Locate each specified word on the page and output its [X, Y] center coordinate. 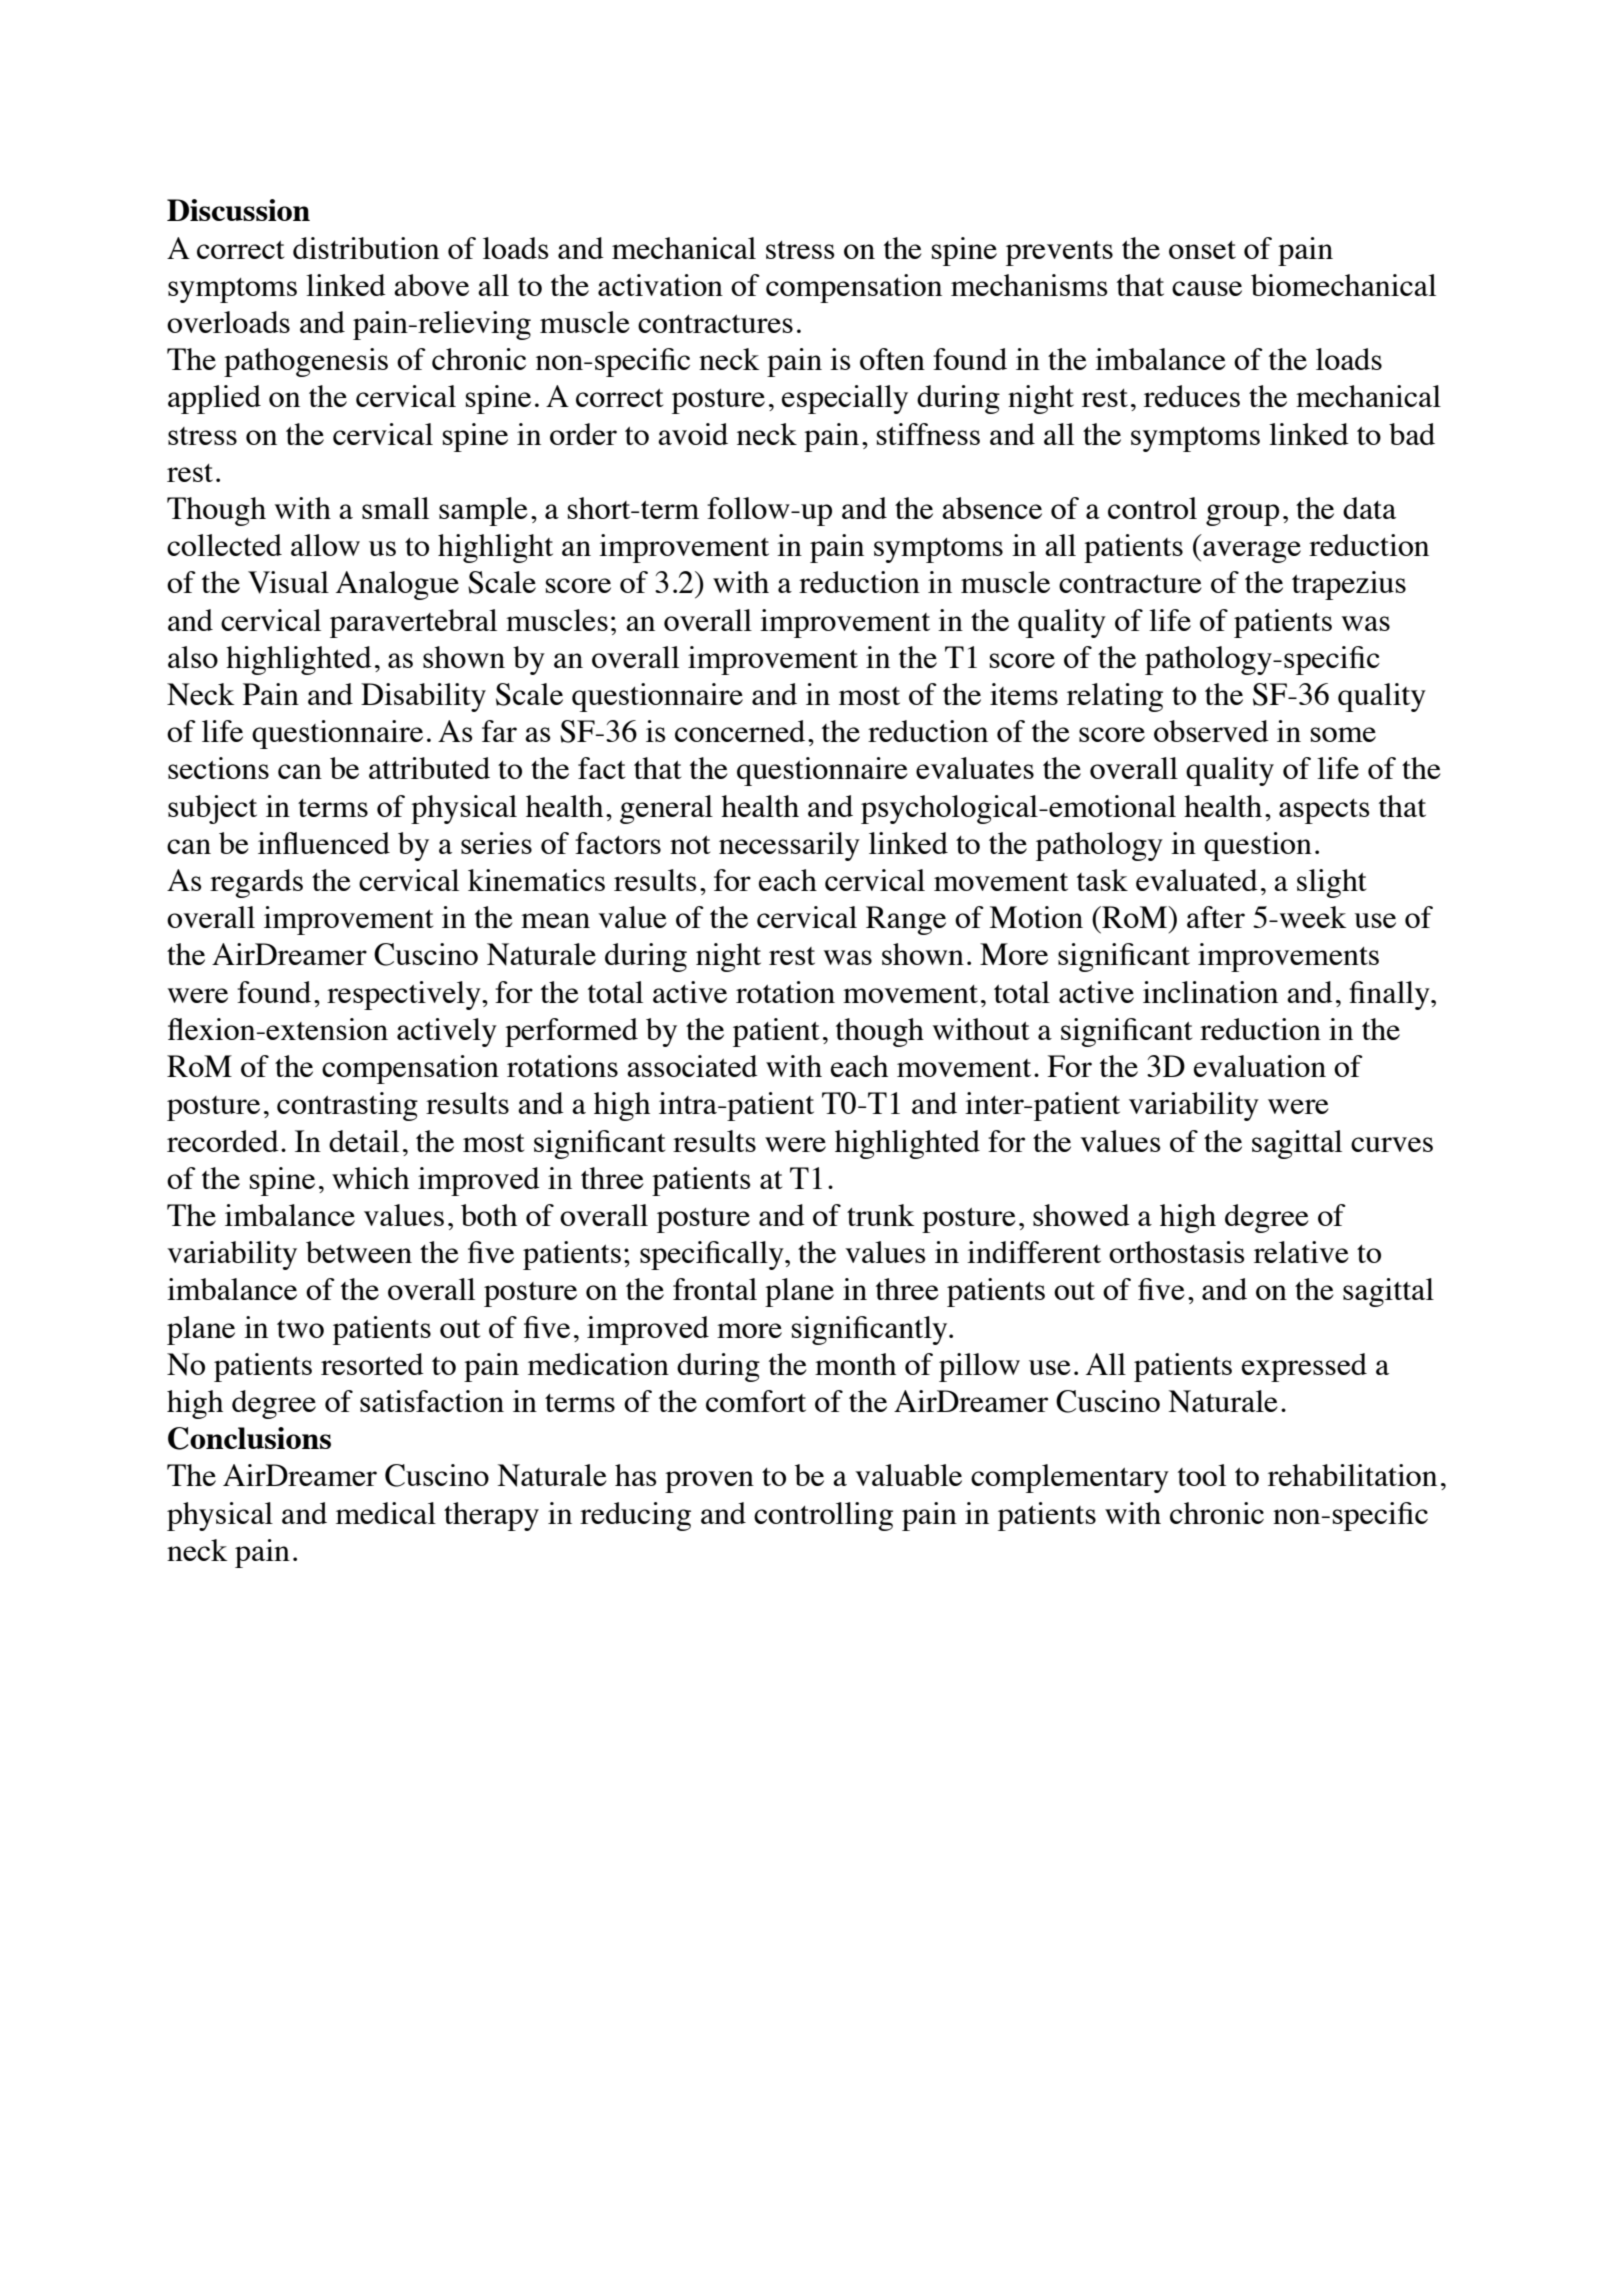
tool [1202, 1475]
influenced [324, 843]
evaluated [1197, 880]
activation [660, 285]
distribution [366, 248]
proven [709, 1482]
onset [1202, 250]
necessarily [789, 846]
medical [386, 1513]
